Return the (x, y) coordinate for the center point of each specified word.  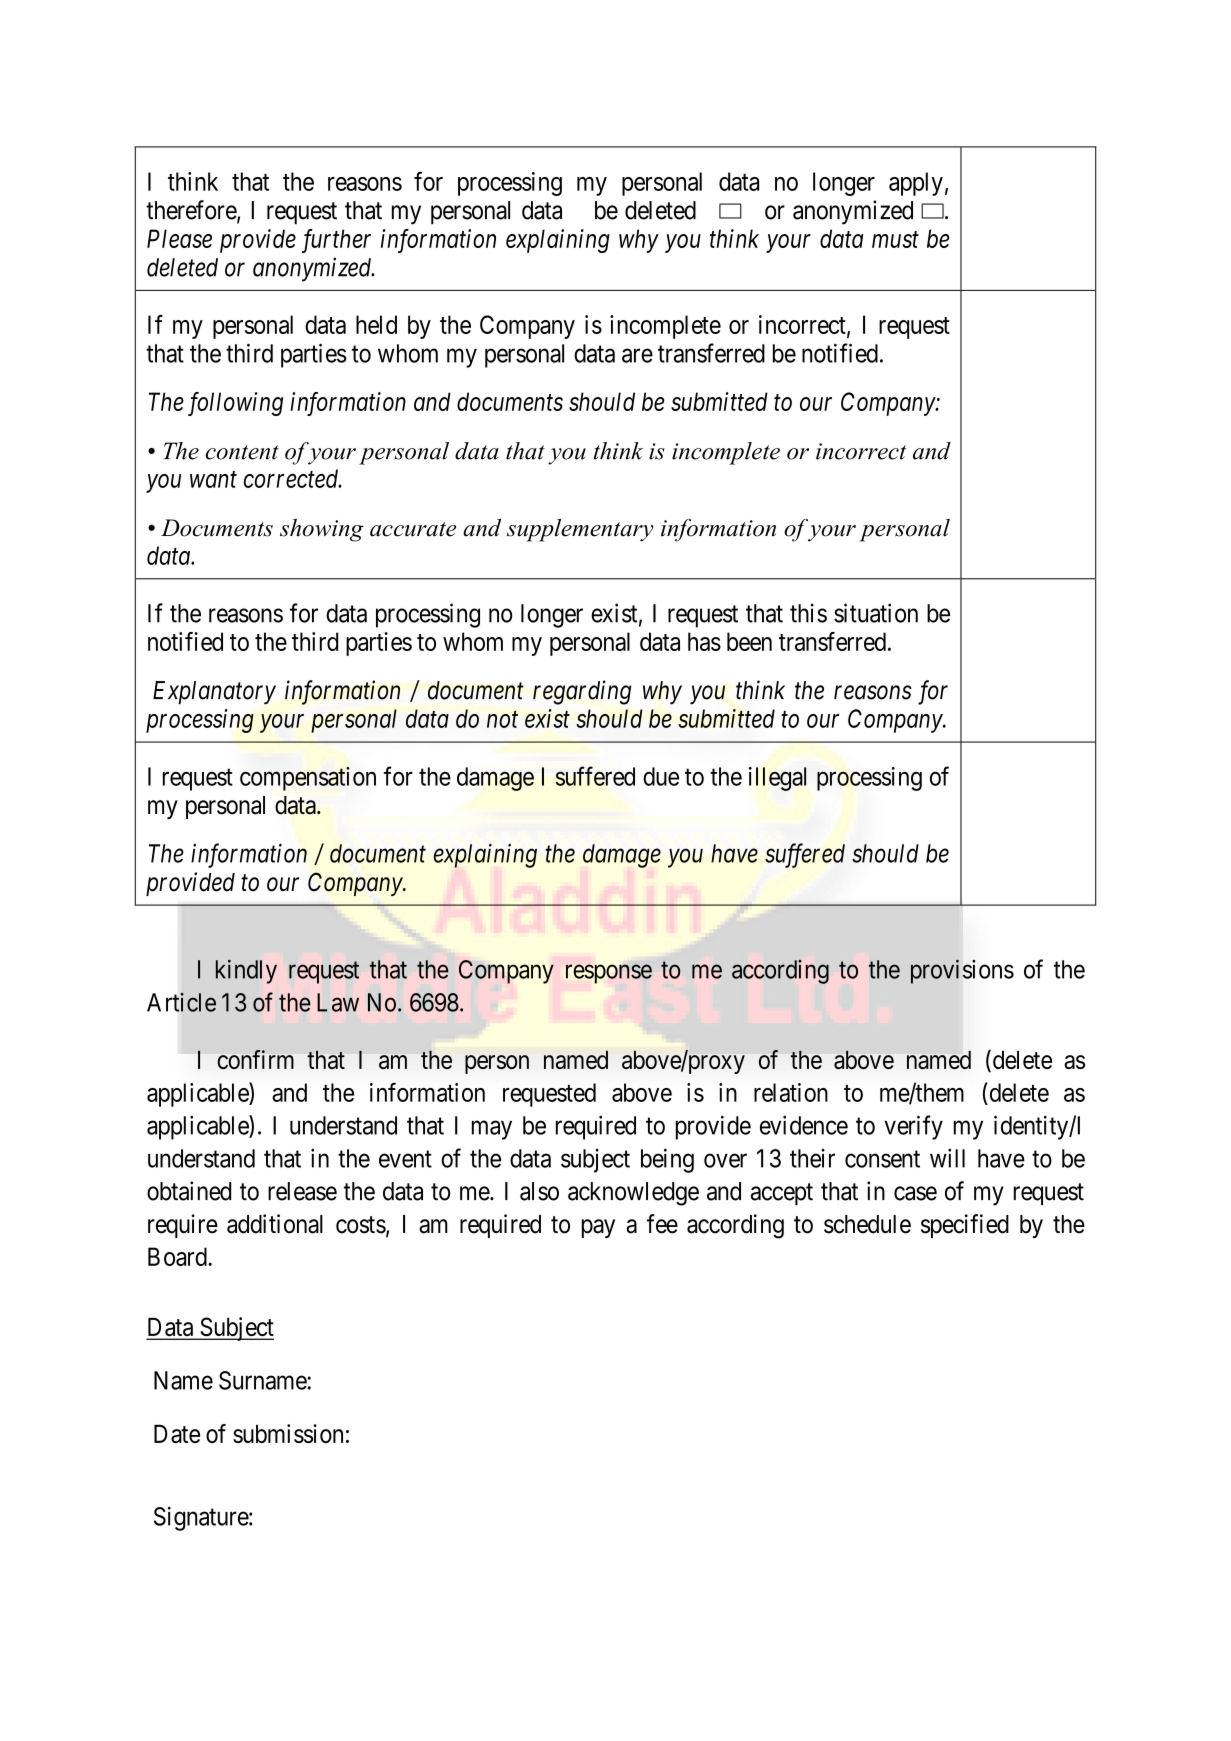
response (609, 974)
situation (876, 613)
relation (791, 1092)
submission (288, 1433)
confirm (256, 1059)
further (336, 241)
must (895, 240)
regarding (582, 692)
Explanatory (214, 693)
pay (598, 1228)
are (637, 355)
